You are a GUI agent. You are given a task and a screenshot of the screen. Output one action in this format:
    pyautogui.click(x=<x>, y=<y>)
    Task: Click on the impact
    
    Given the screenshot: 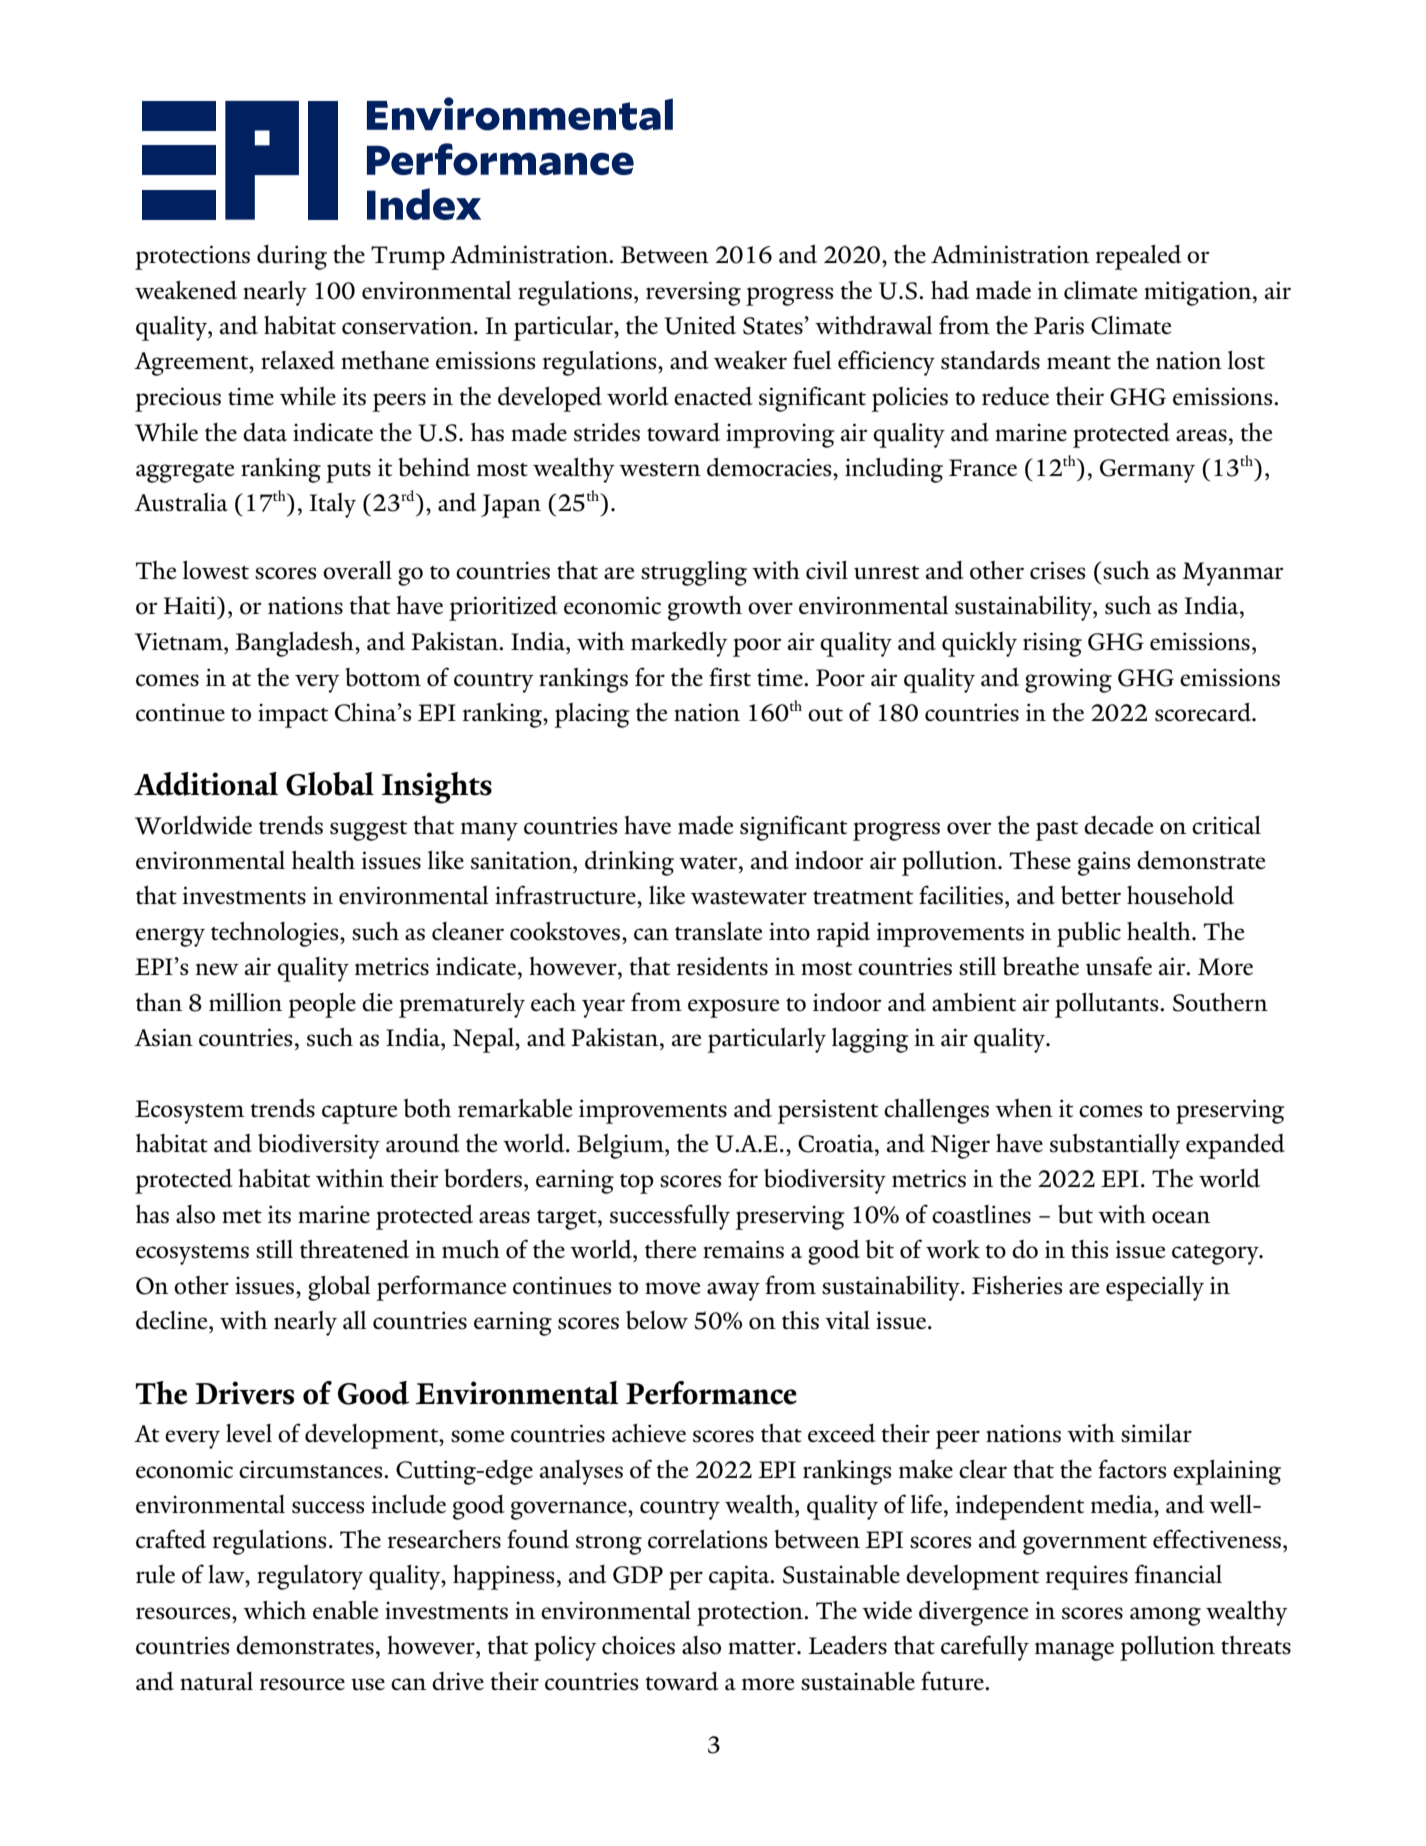 What is the action you would take?
    pyautogui.click(x=293, y=715)
